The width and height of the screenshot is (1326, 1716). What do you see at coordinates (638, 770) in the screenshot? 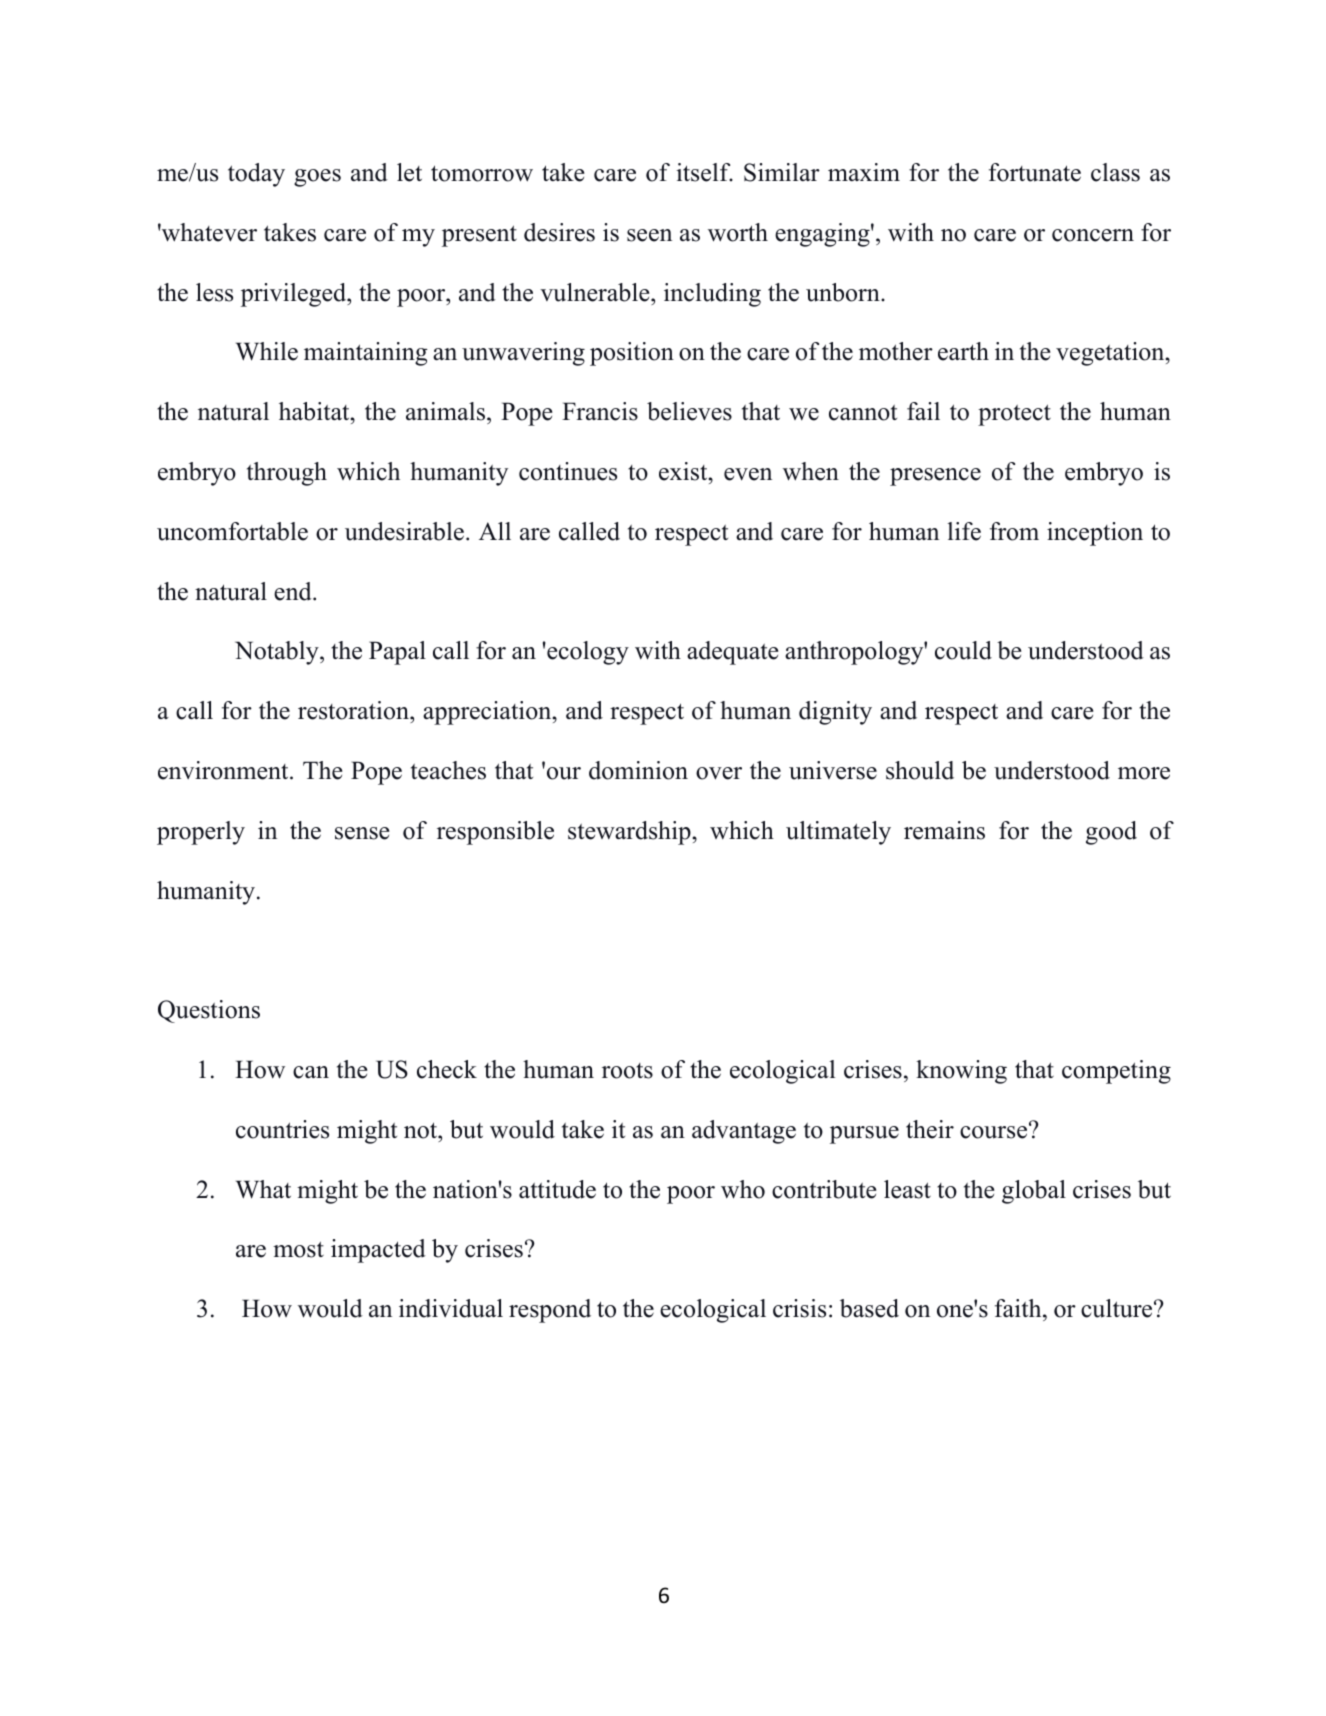
I see `dominion` at bounding box center [638, 770].
